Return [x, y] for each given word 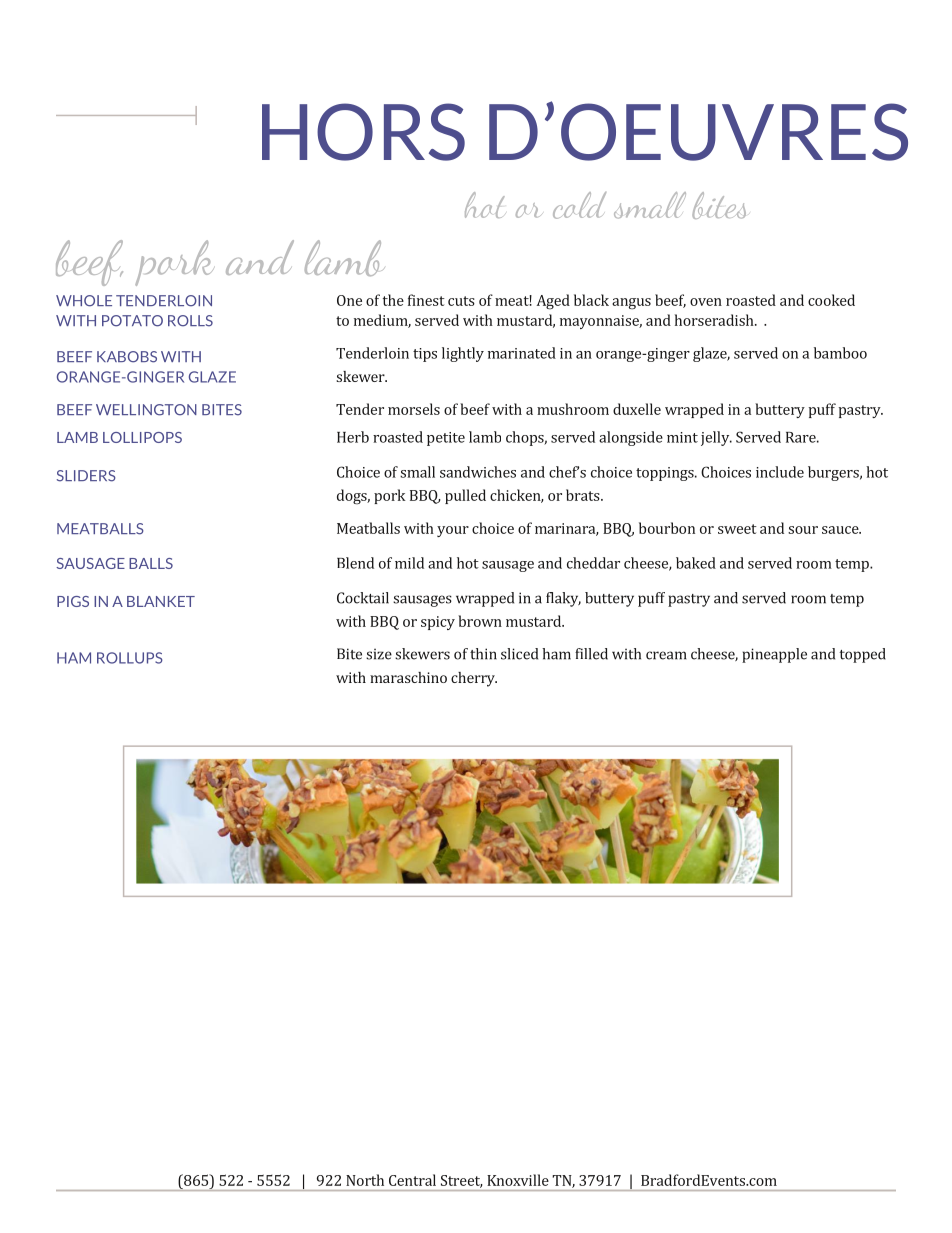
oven [706, 302]
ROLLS [190, 321]
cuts [461, 301]
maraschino [408, 677]
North [365, 1180]
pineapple [774, 655]
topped [862, 655]
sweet [737, 529]
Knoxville [518, 1180]
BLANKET [161, 601]
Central [412, 1180]
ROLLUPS [130, 658]
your [453, 531]
